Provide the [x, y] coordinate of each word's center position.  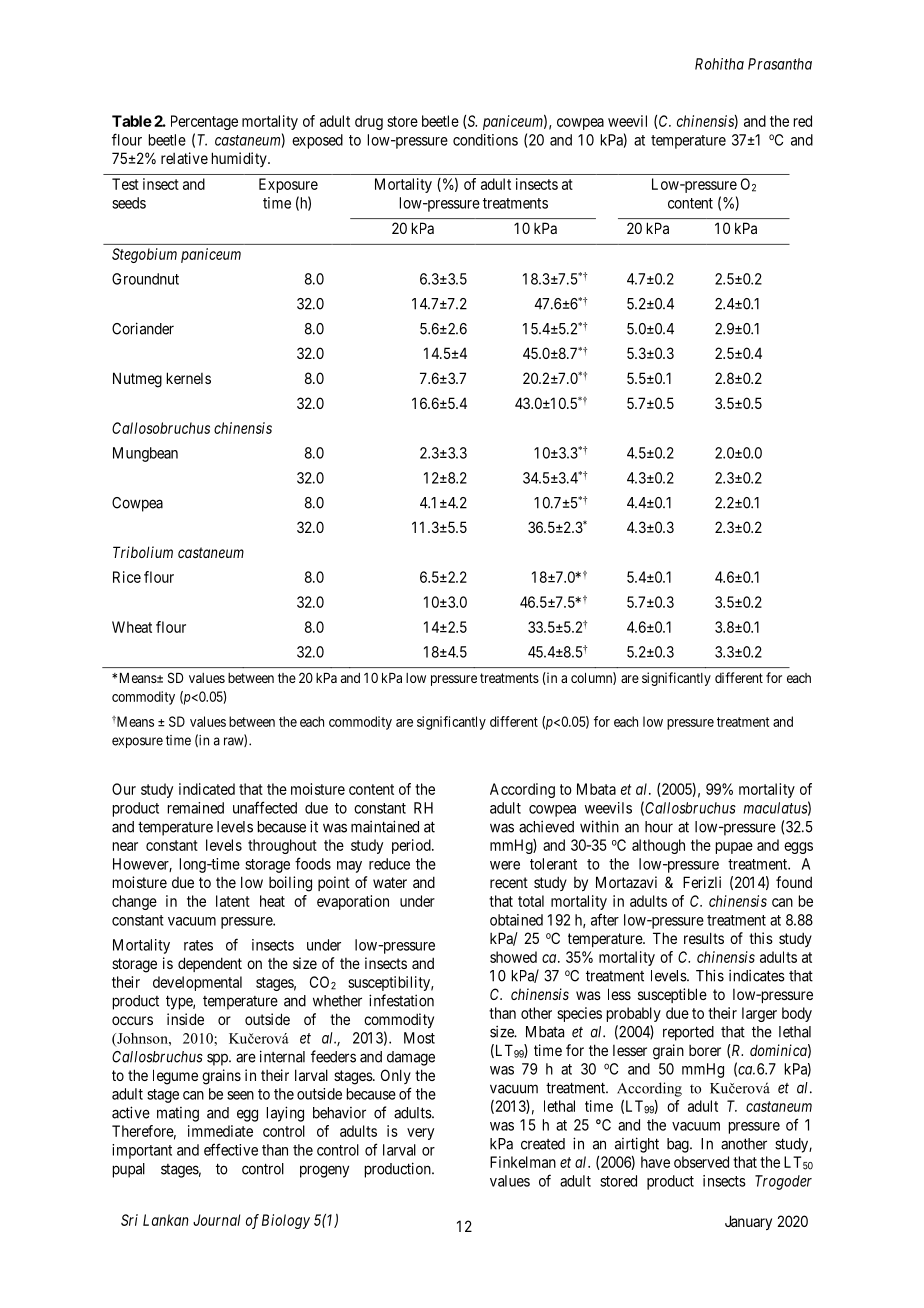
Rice [127, 577]
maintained [385, 826]
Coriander [143, 328]
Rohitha [719, 64]
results [704, 938]
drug [369, 122]
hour [659, 827]
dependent [210, 964]
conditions [485, 140]
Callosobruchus [161, 428]
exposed [317, 141]
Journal [216, 1220]
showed [513, 957]
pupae [734, 848]
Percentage [204, 122]
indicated [207, 789]
